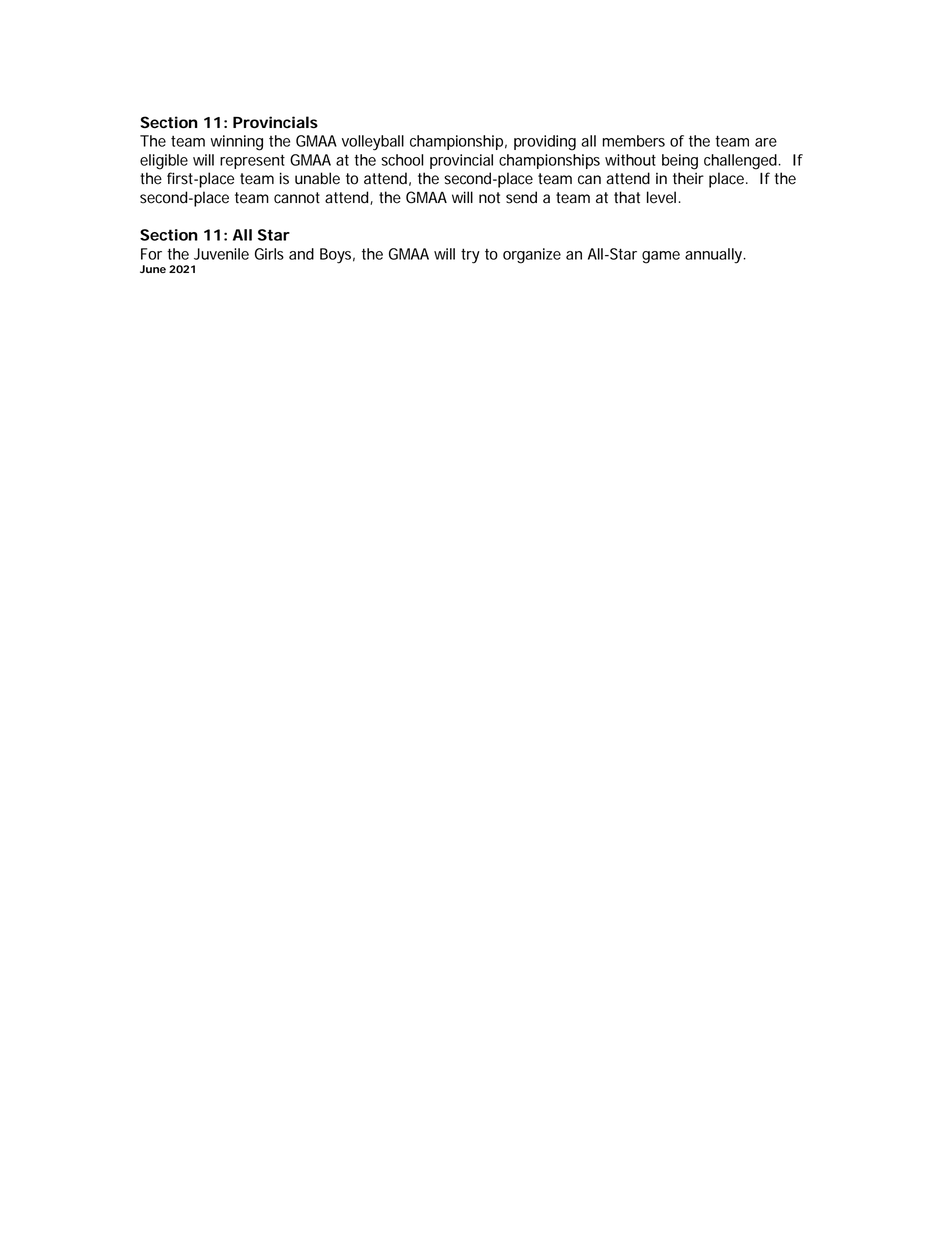 The width and height of the page is (952, 1233). Describe the element at coordinates (297, 198) in the page. I see `cannot` at that location.
